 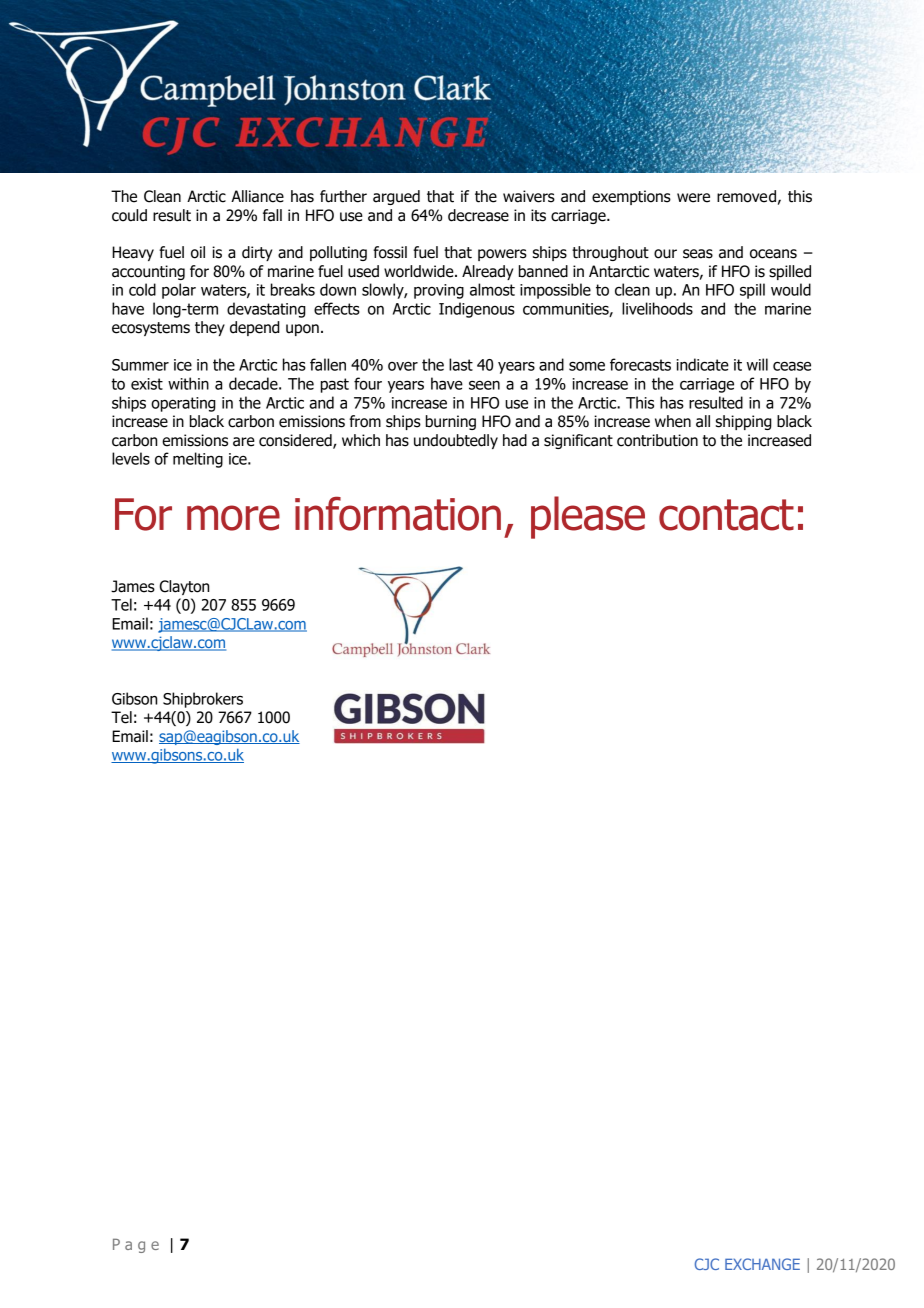 What do you see at coordinates (726, 515) in the page?
I see `contact` at bounding box center [726, 515].
